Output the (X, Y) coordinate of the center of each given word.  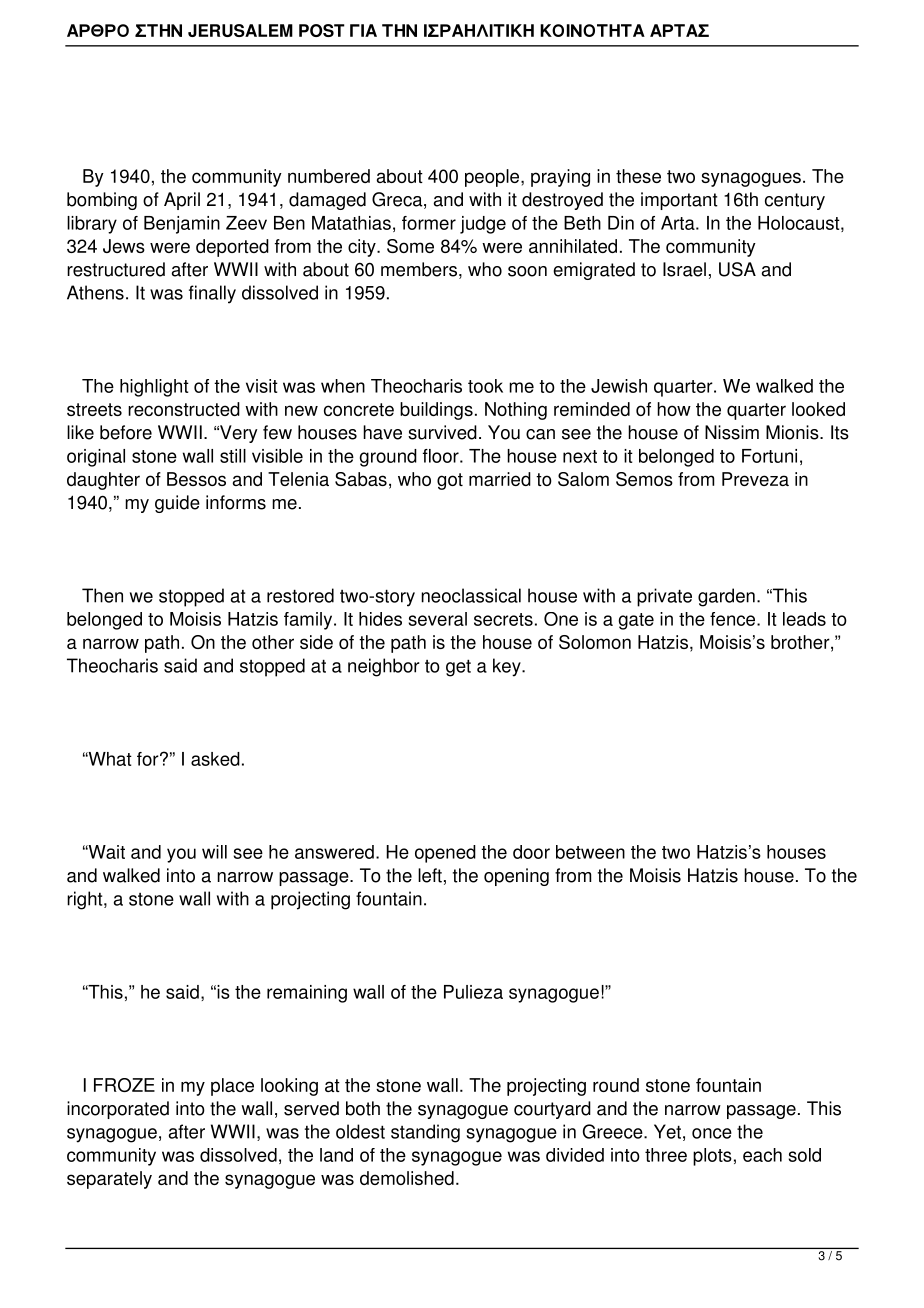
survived (442, 432)
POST (322, 30)
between (590, 852)
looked (818, 409)
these (638, 176)
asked (215, 759)
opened (445, 854)
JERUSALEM (240, 30)
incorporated (118, 1110)
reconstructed (184, 409)
